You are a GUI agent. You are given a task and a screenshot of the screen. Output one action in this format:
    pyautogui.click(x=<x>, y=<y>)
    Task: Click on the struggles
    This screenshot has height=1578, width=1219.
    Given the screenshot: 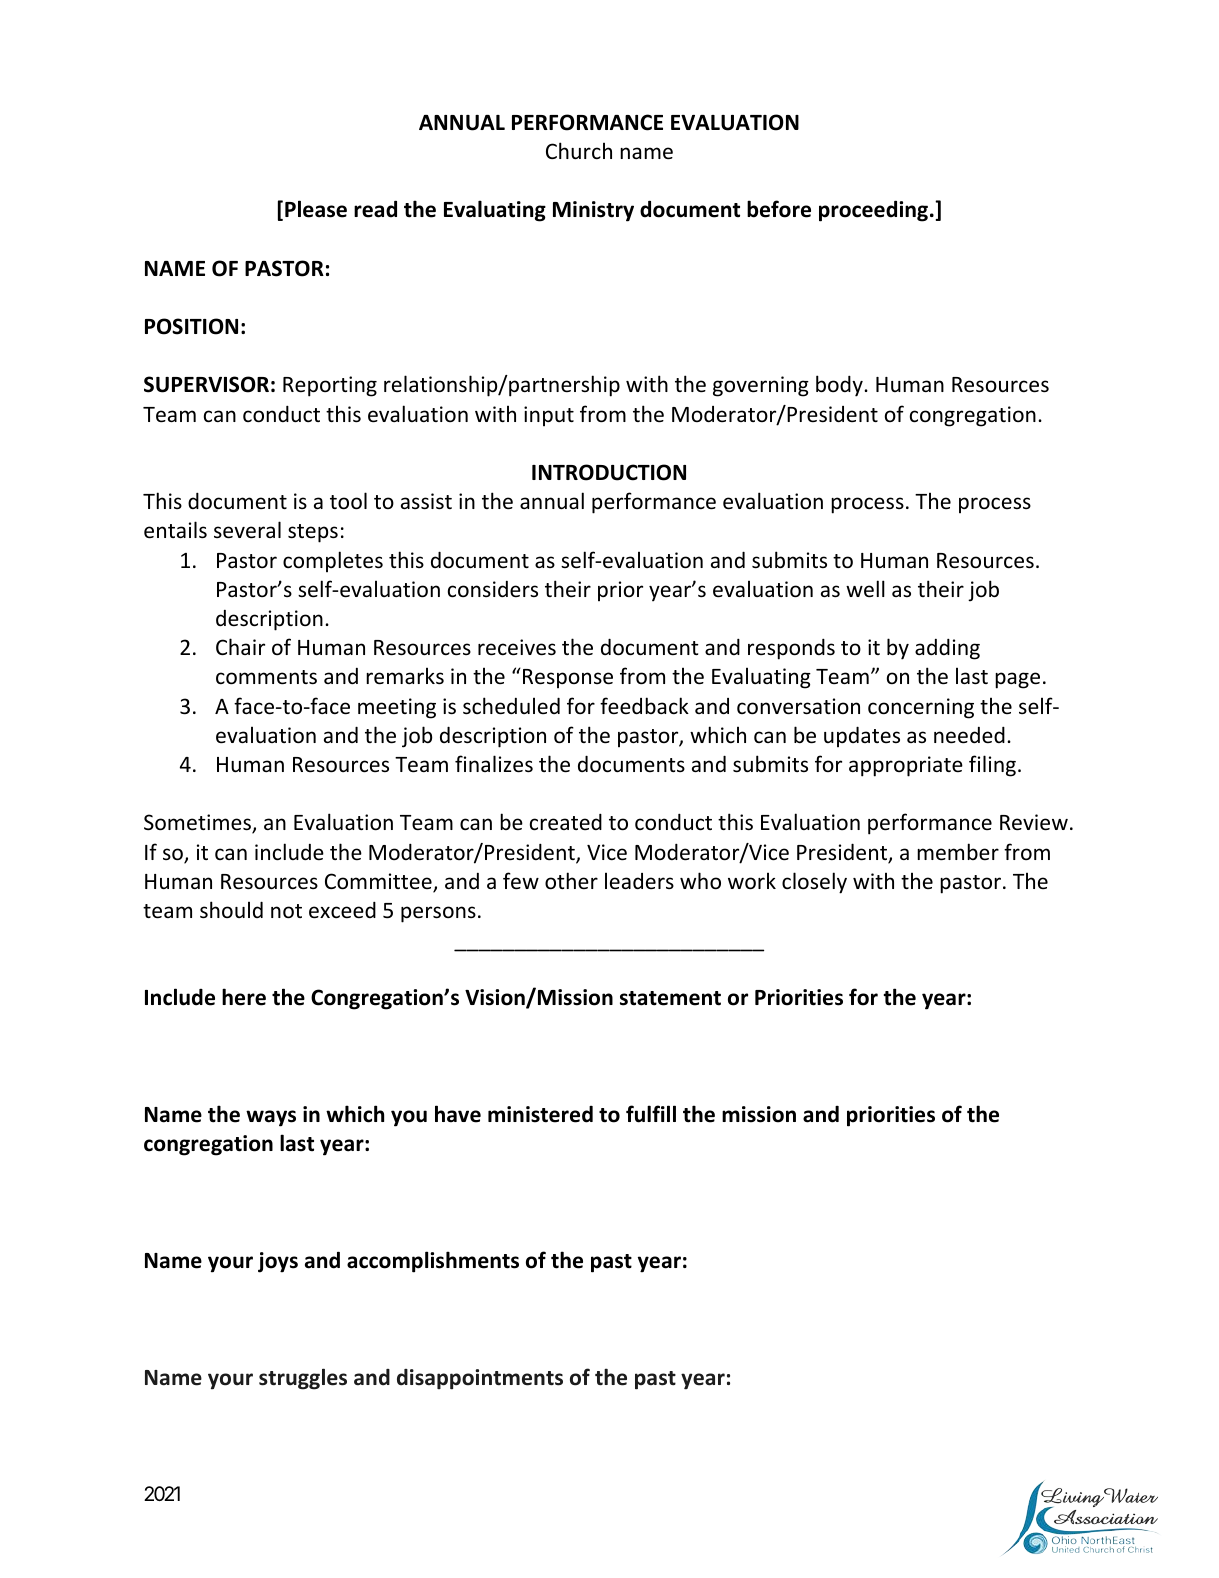 What is the action you would take?
    pyautogui.click(x=303, y=1379)
